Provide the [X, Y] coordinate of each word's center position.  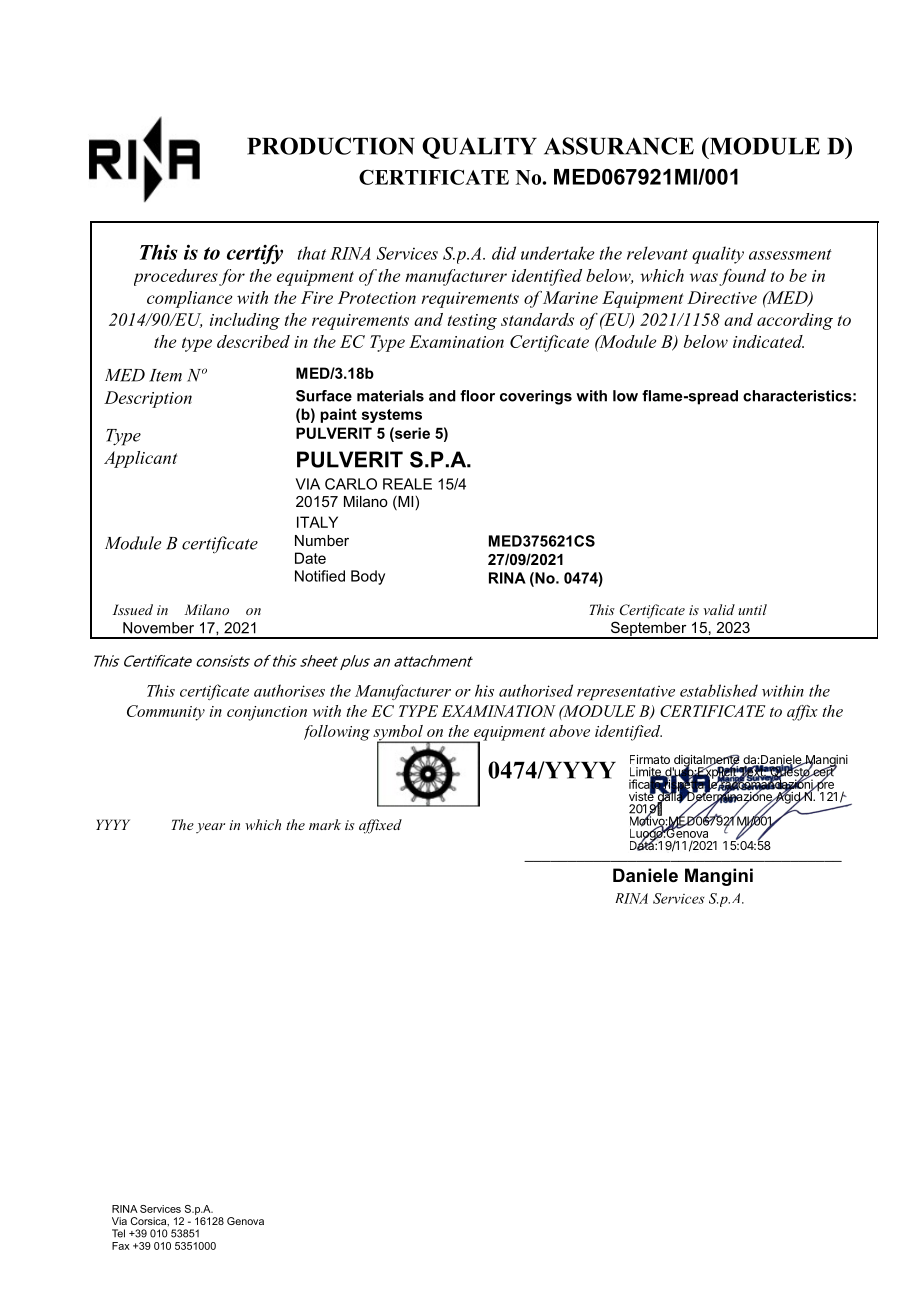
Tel [118, 1233]
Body [368, 577]
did [504, 253]
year [210, 828]
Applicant [140, 459]
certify [255, 254]
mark [325, 824]
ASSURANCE [619, 146]
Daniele [645, 875]
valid [719, 609]
